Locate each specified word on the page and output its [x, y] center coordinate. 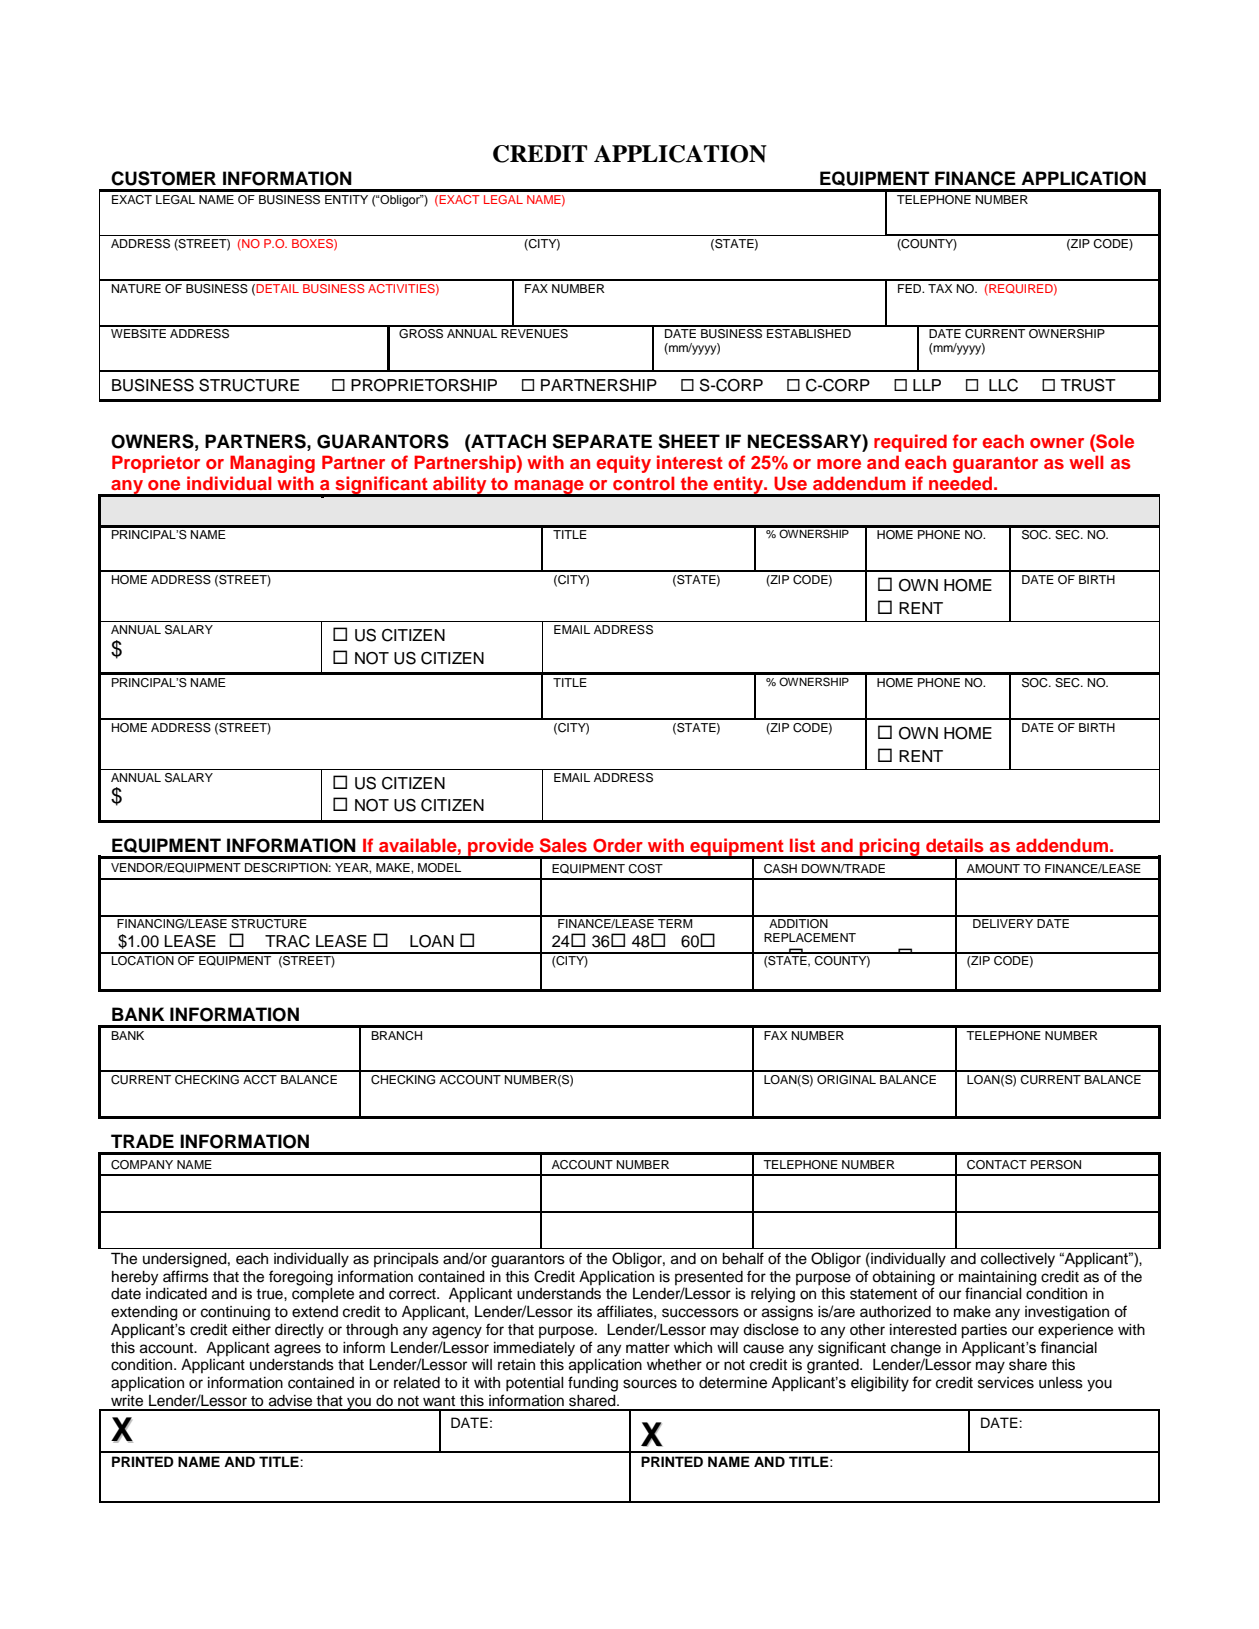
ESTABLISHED [809, 332]
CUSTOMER [163, 178]
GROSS [421, 332]
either [251, 1330]
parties [984, 1331]
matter [648, 1348]
